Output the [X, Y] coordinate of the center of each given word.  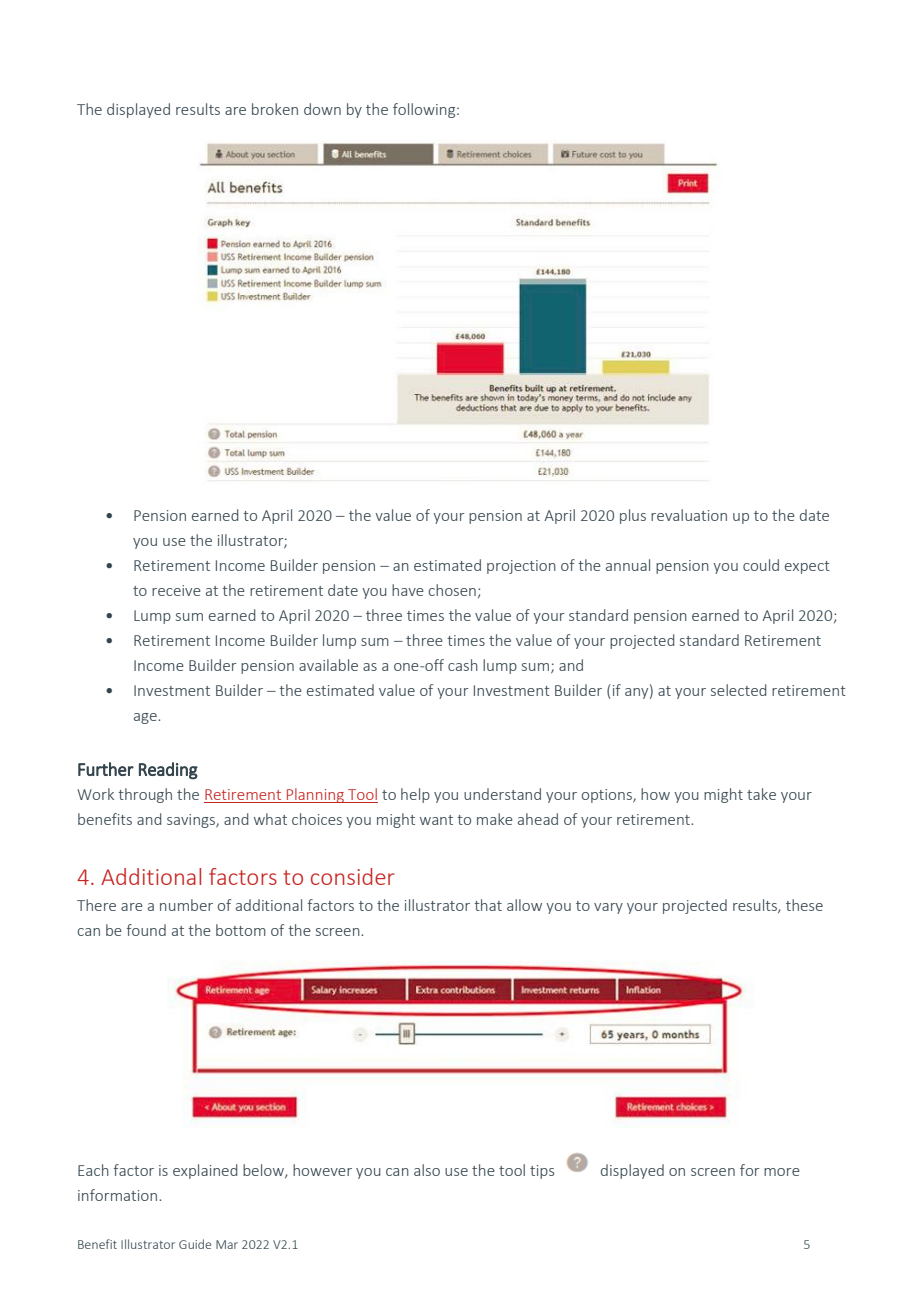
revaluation [689, 515]
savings [192, 821]
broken [275, 109]
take [761, 794]
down [322, 109]
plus [633, 516]
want [436, 820]
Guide [195, 1244]
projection [521, 567]
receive [176, 590]
